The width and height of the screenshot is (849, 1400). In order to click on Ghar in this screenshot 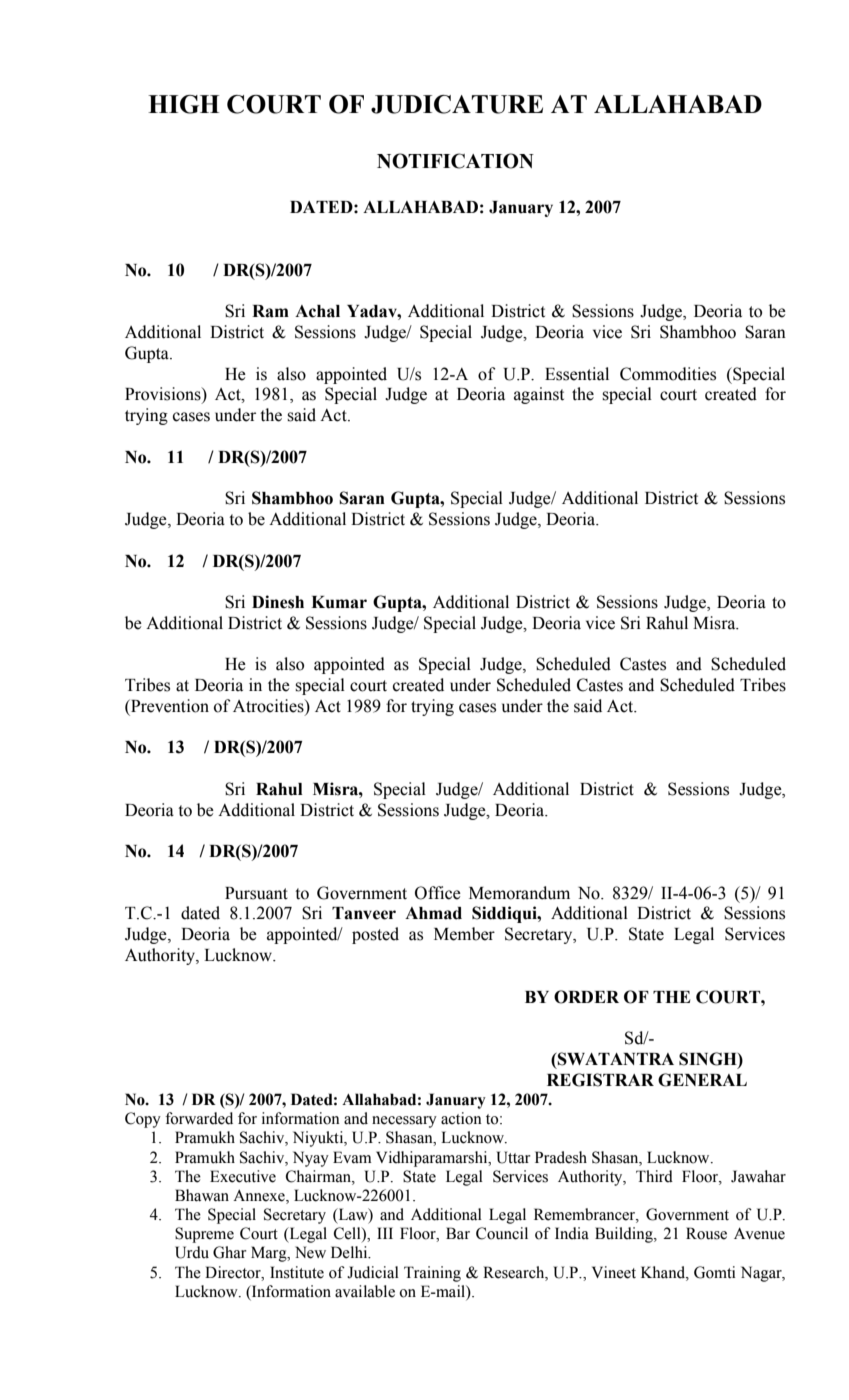, I will do `click(230, 1252)`.
